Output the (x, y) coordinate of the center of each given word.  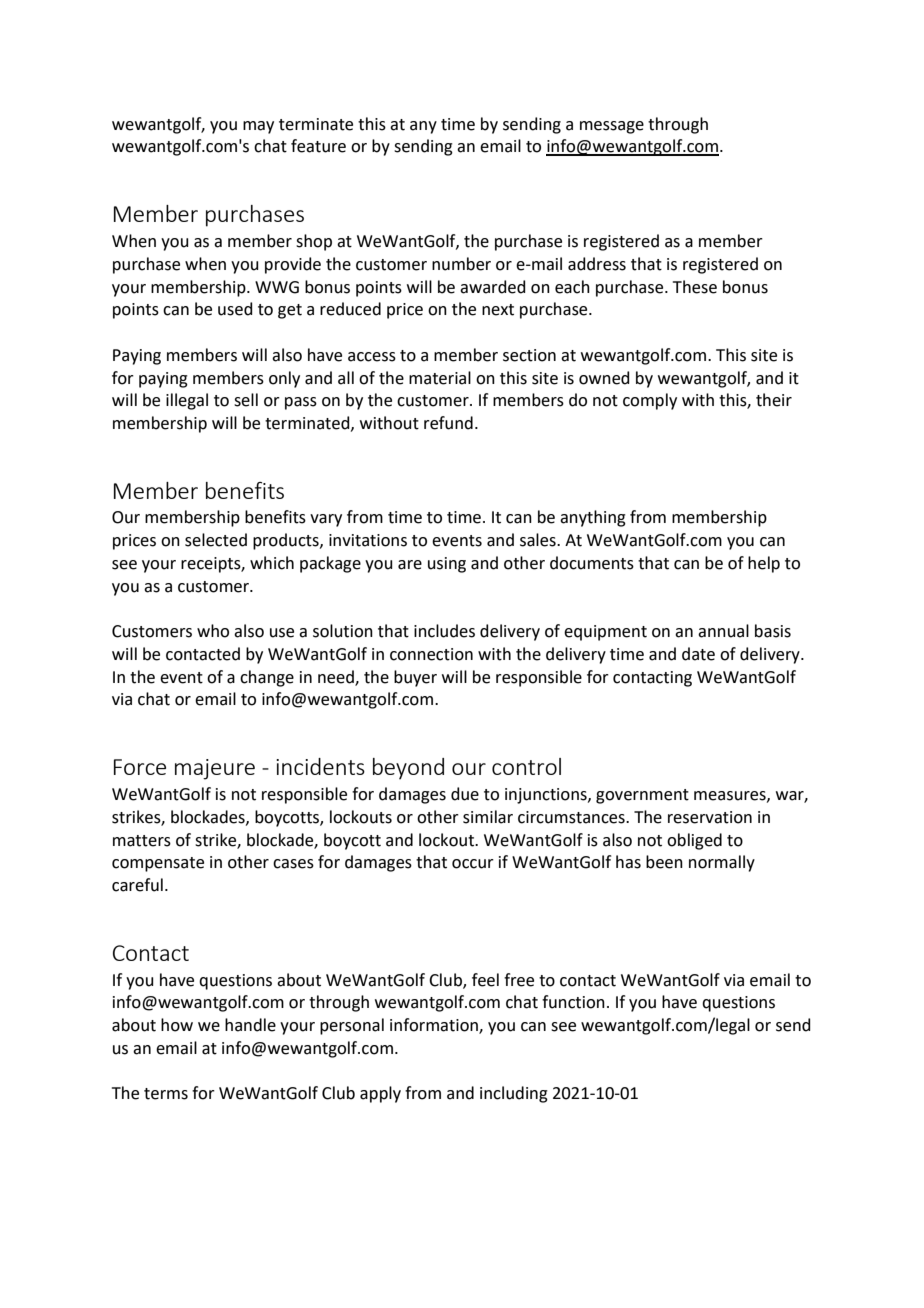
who (213, 631)
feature (318, 146)
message (612, 127)
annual (723, 631)
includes (444, 631)
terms (166, 1094)
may (258, 127)
